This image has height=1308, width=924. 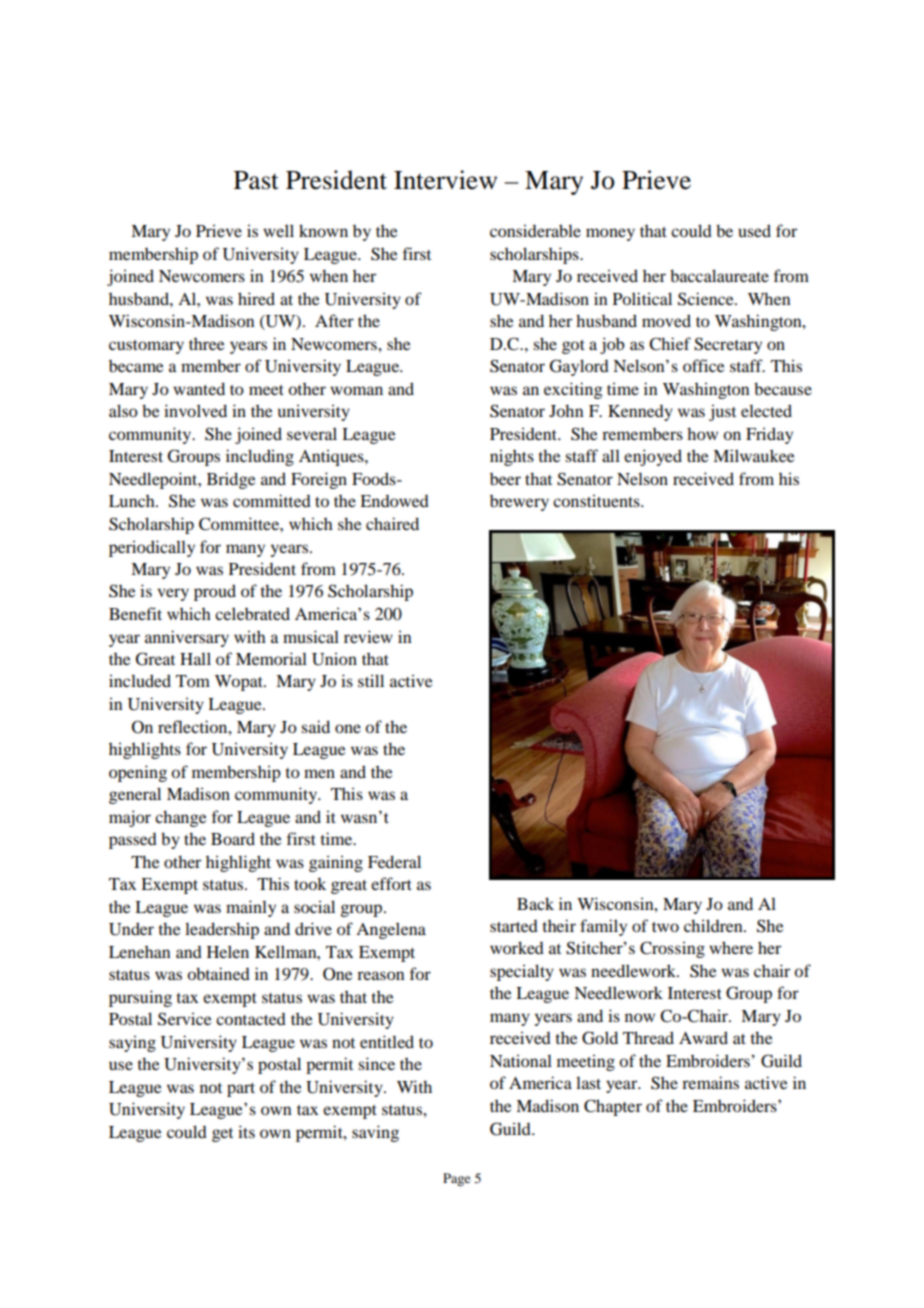 I want to click on used, so click(x=754, y=230).
